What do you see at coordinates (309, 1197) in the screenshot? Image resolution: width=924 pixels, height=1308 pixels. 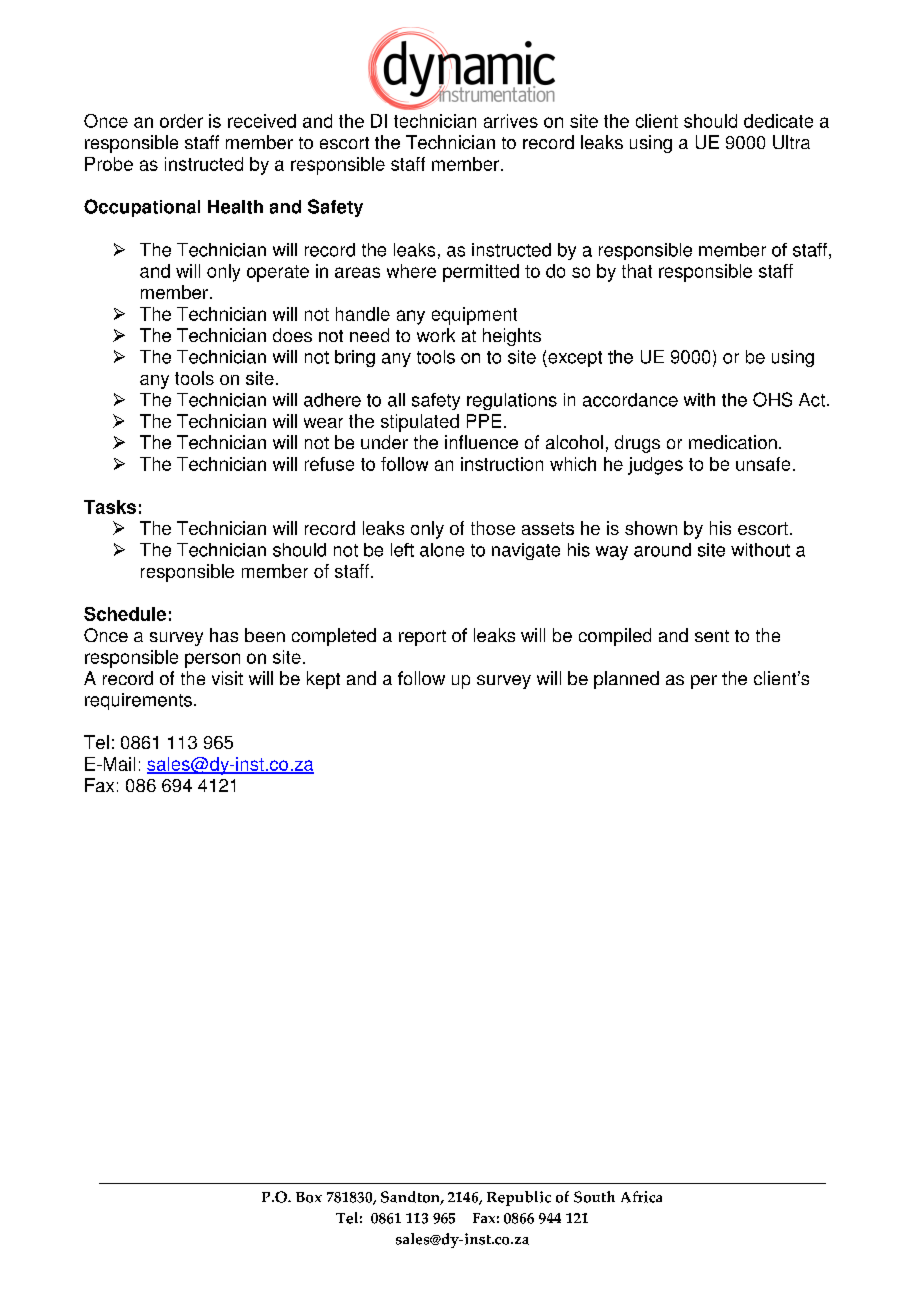 I see `Box` at bounding box center [309, 1197].
